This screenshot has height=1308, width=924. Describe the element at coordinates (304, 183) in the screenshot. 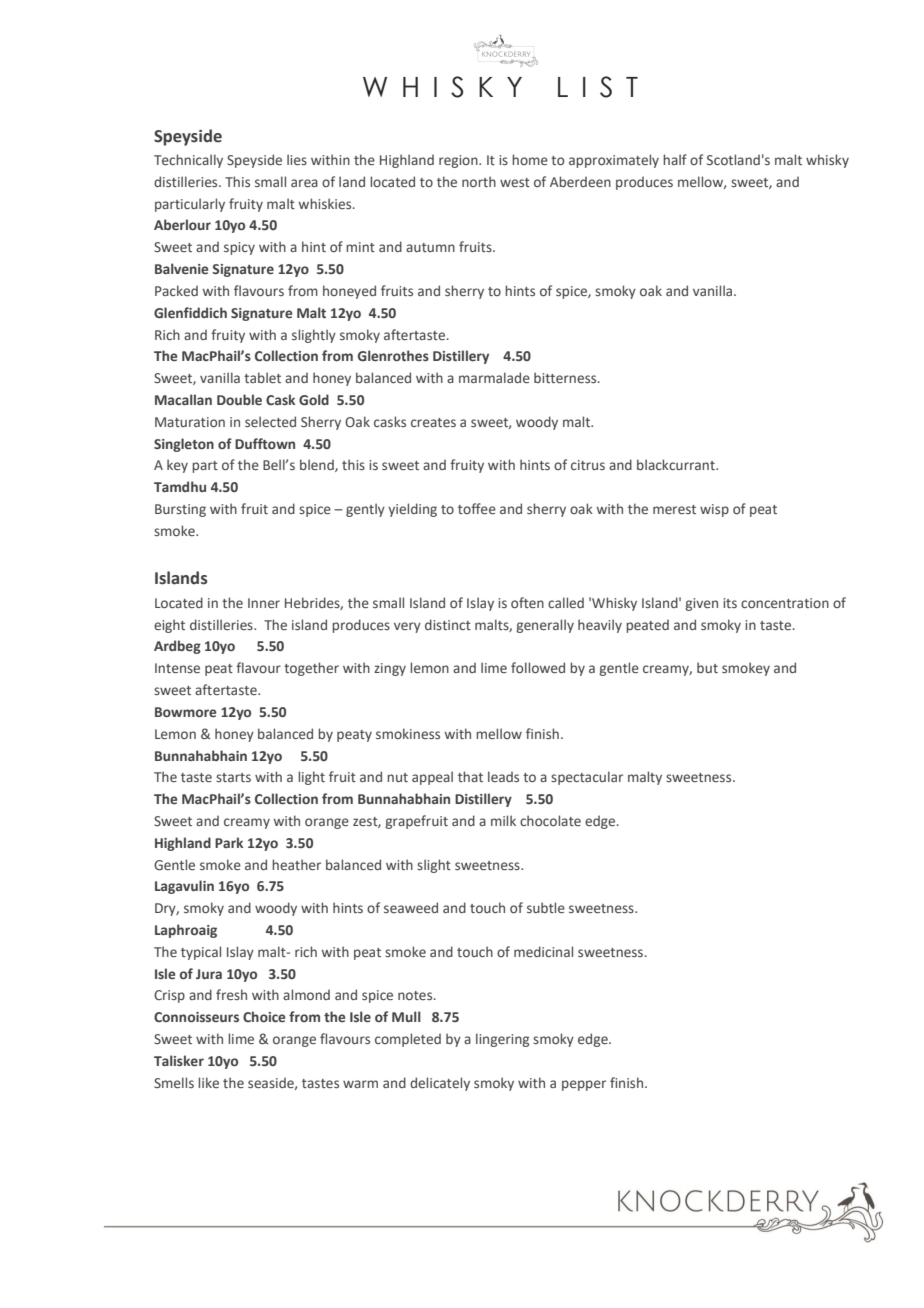

I see `area` at that location.
